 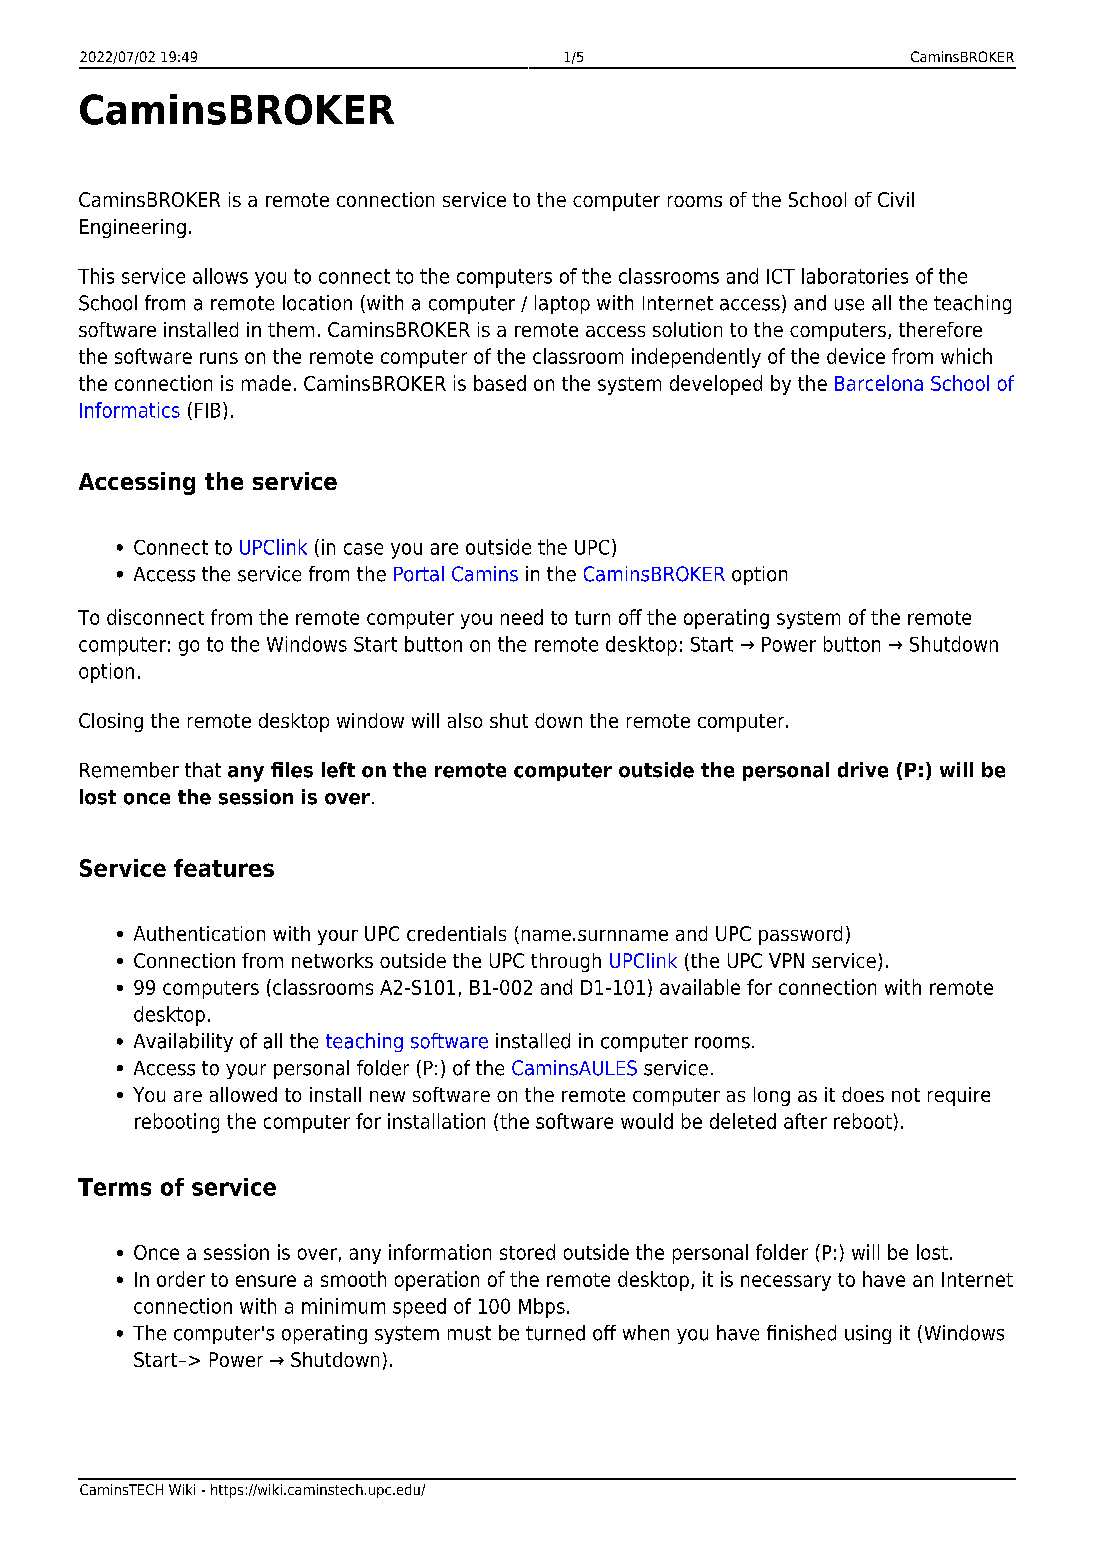 I want to click on Engineering, so click(x=133, y=228).
